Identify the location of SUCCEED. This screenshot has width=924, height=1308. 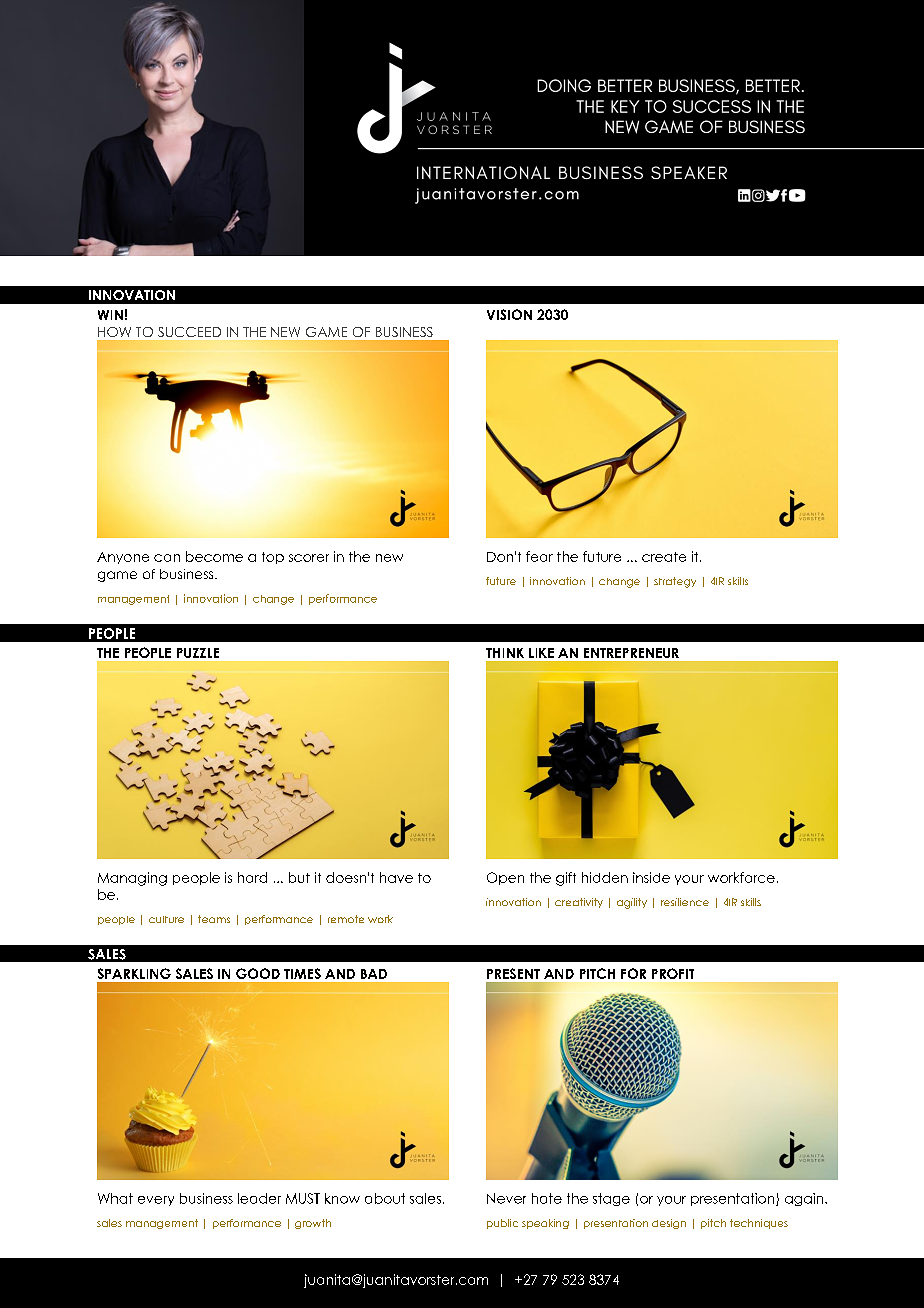
(189, 332).
